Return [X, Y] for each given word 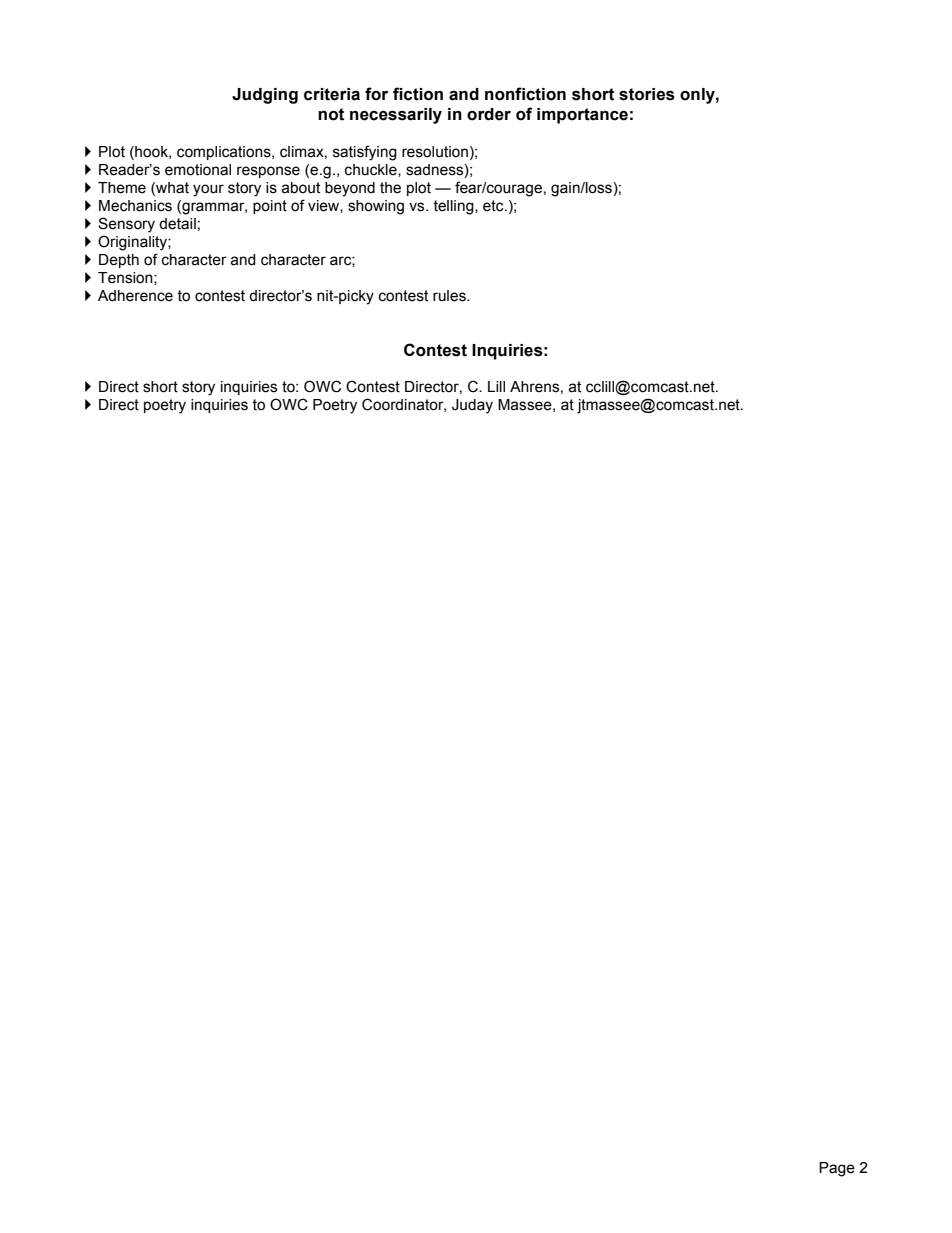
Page [837, 1169]
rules [450, 296]
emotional [198, 170]
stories [647, 94]
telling [454, 207]
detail [177, 224]
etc [494, 206]
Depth [119, 261]
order [489, 114]
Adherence [135, 296]
